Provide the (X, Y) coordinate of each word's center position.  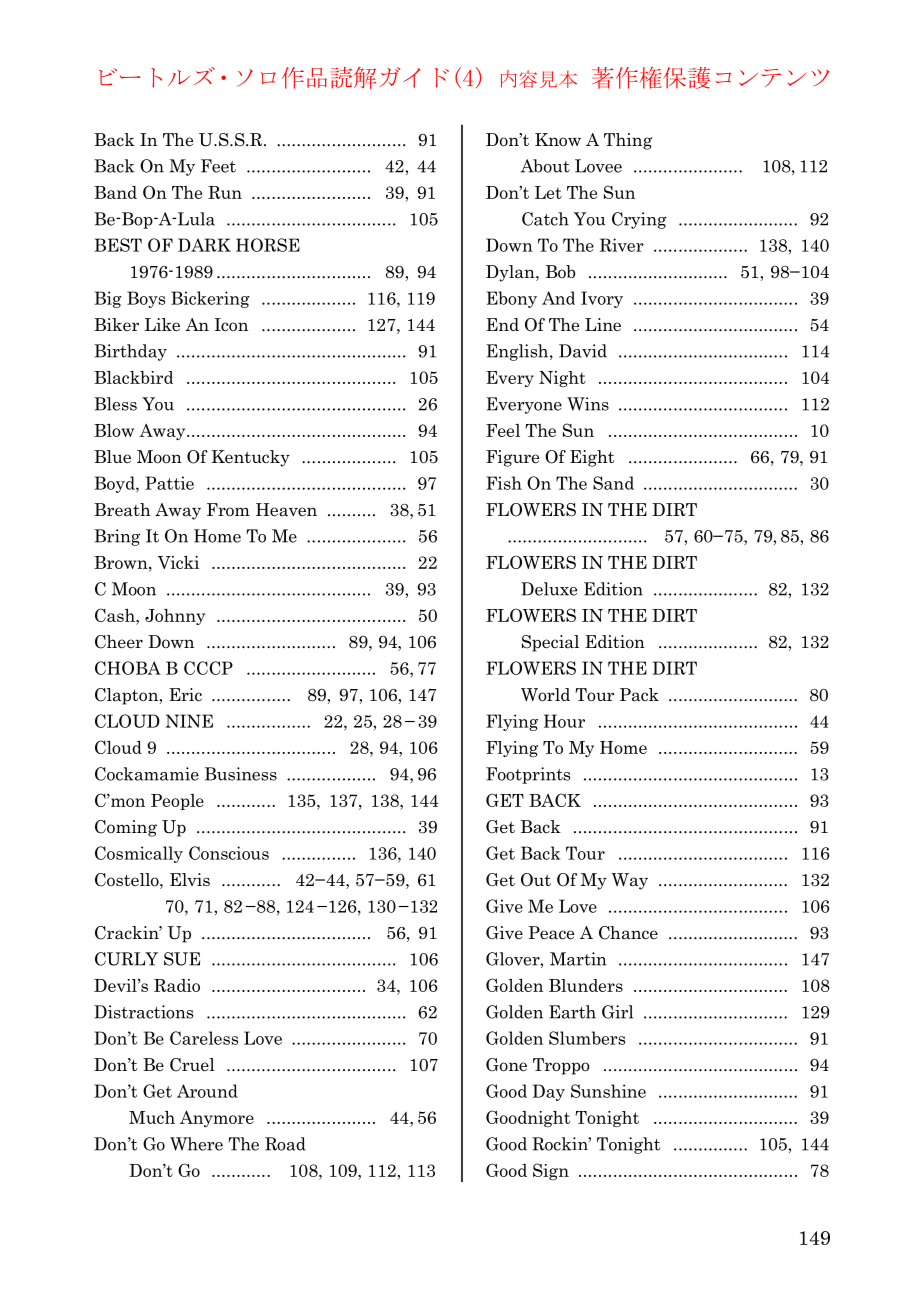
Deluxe (549, 589)
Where (196, 1144)
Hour (564, 721)
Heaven (286, 510)
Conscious (229, 853)
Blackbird (133, 377)
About (545, 166)
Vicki (178, 562)
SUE (182, 959)
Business (241, 774)
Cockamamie (147, 774)
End (502, 324)
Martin (578, 959)
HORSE (268, 245)
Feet (218, 166)
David (583, 351)
